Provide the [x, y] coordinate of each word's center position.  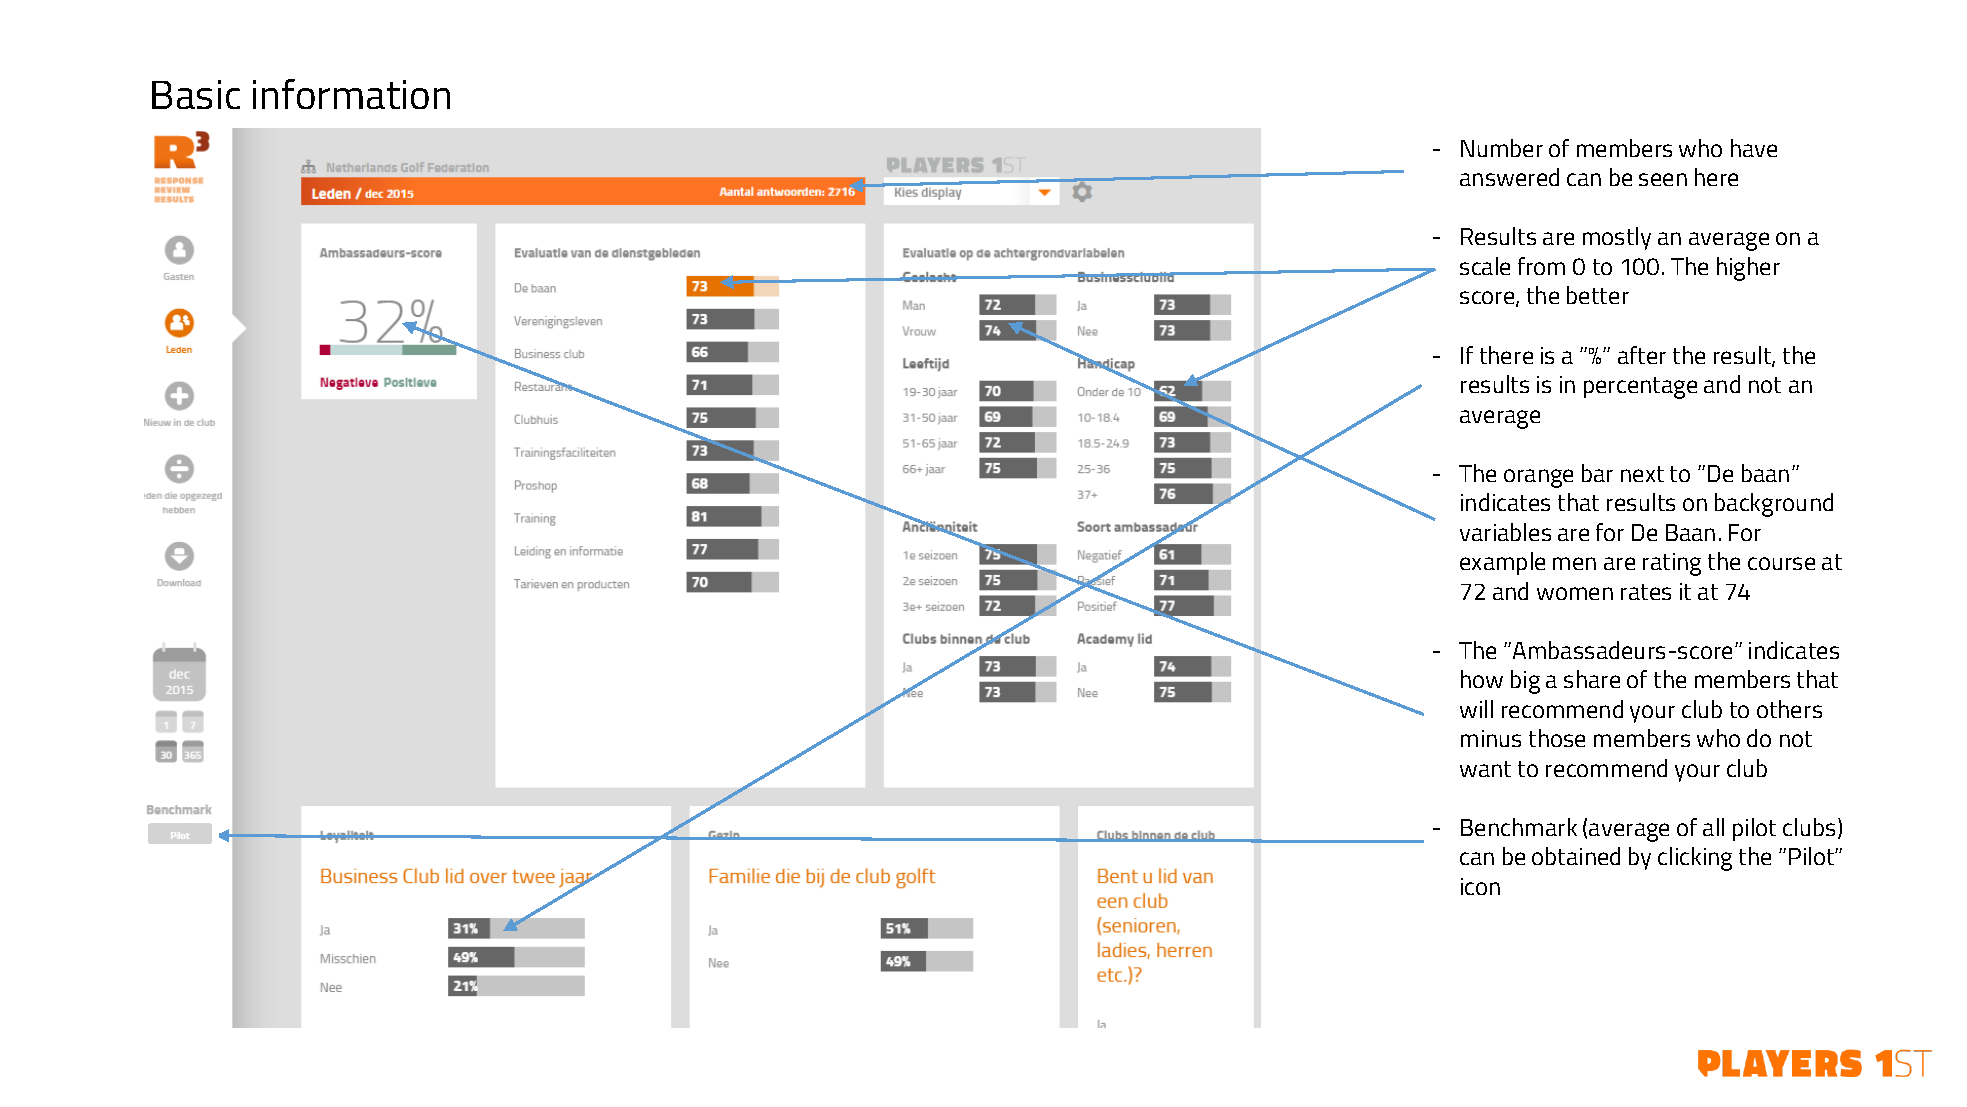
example [1502, 563]
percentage [1640, 388]
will [1476, 709]
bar [1597, 473]
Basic [196, 94]
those [1557, 738]
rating [1672, 564]
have [1754, 148]
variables [1505, 532]
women [1575, 593]
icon [1480, 886]
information [351, 94]
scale [1485, 266]
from [1541, 266]
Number [1502, 148]
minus [1491, 738]
